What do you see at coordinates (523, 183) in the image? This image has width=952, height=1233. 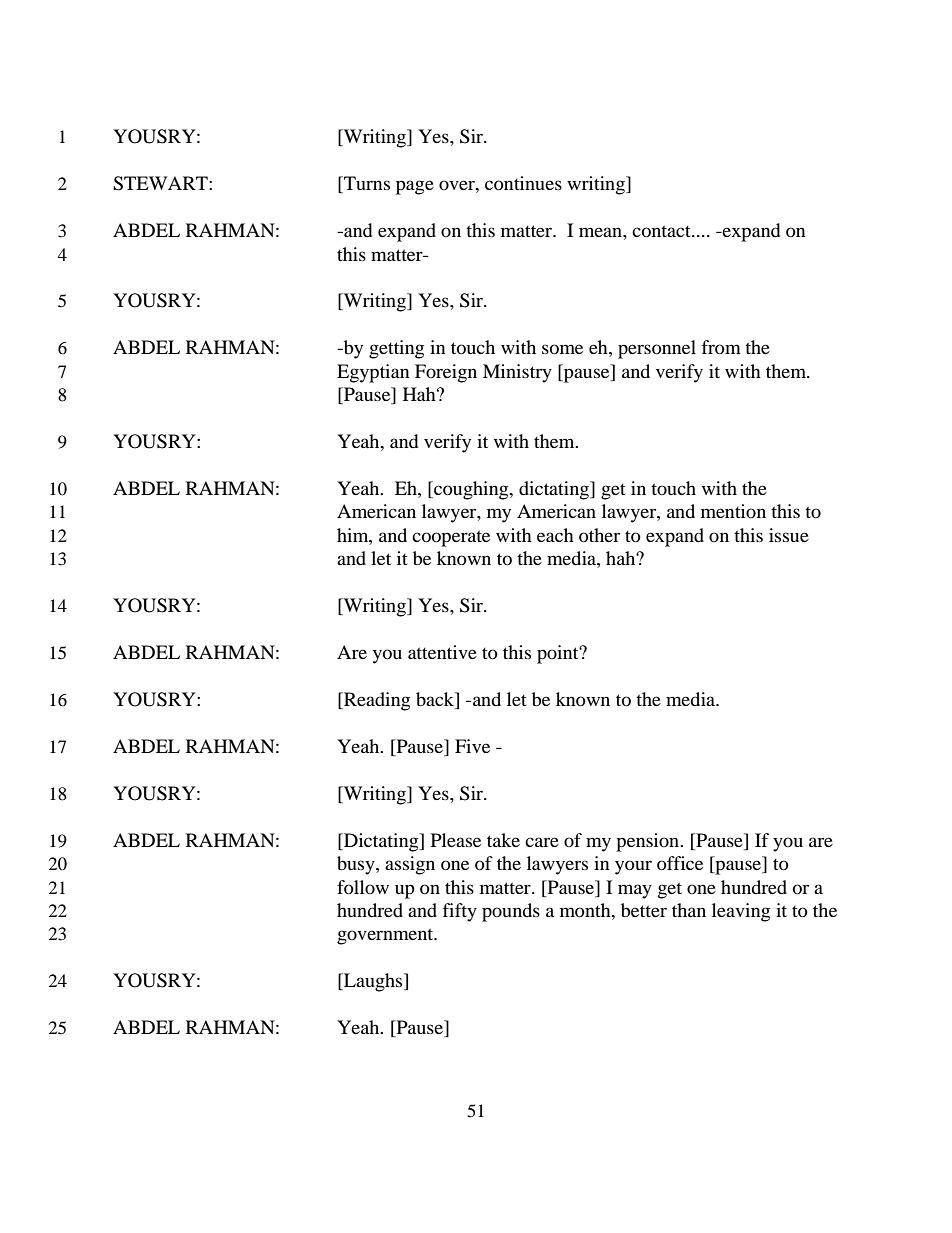 I see `continues` at bounding box center [523, 183].
